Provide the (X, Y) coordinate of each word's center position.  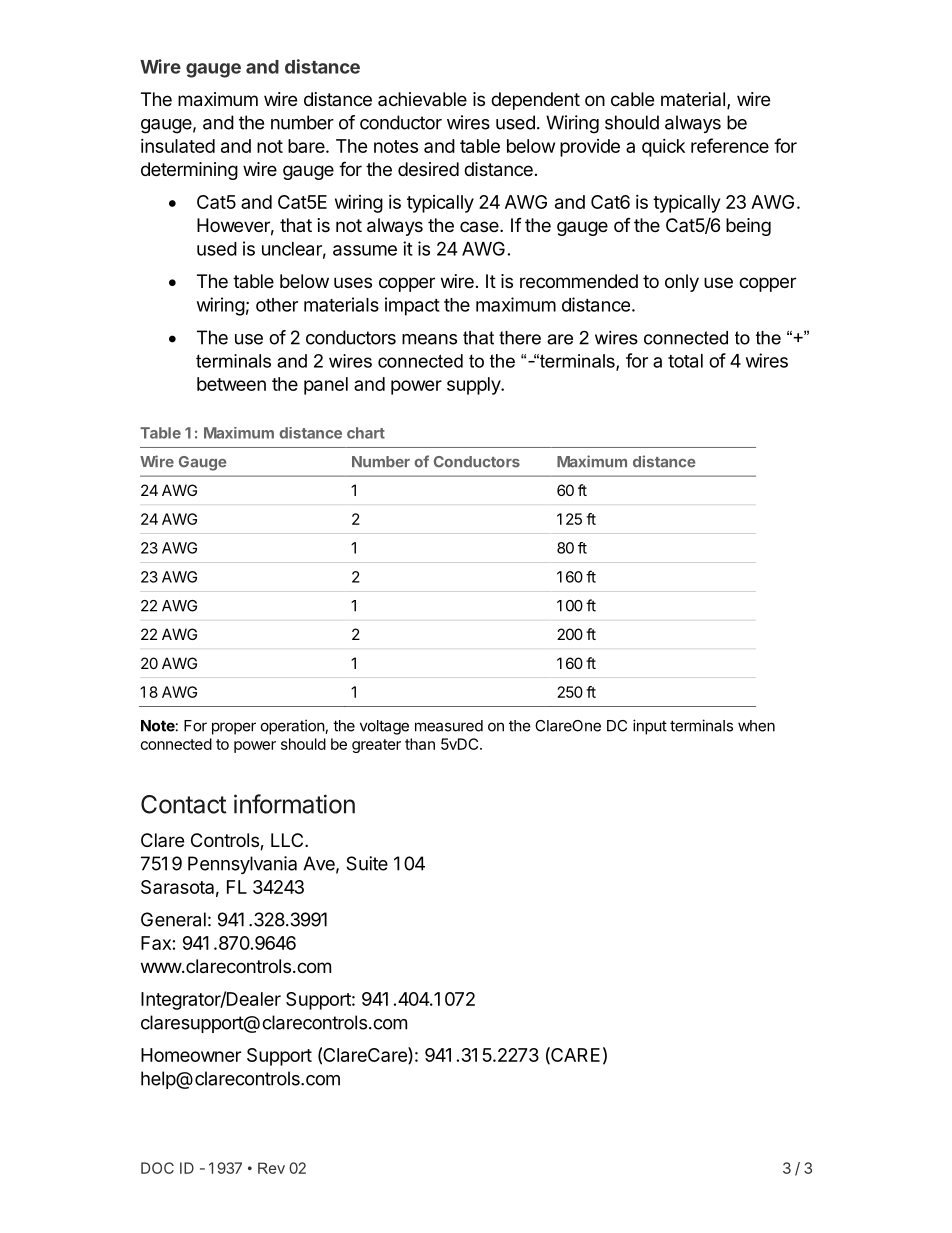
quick (663, 148)
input (650, 727)
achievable (422, 99)
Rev (271, 1168)
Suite (367, 863)
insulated (178, 146)
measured (449, 726)
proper (234, 728)
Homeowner (191, 1055)
